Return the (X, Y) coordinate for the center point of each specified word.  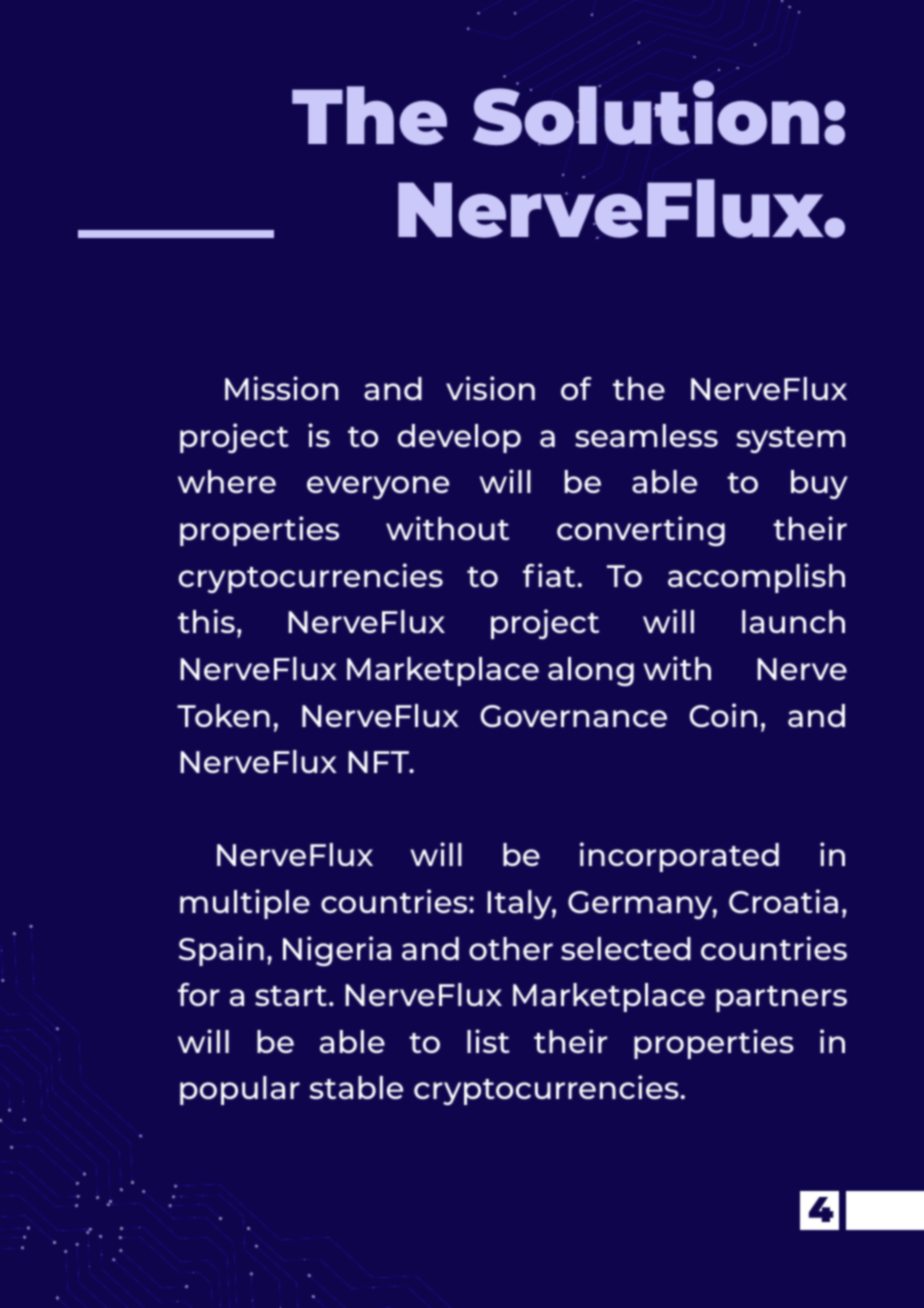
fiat (550, 575)
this (206, 621)
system (791, 440)
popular (240, 1090)
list (488, 1041)
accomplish (756, 578)
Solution (646, 113)
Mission (281, 388)
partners (781, 999)
